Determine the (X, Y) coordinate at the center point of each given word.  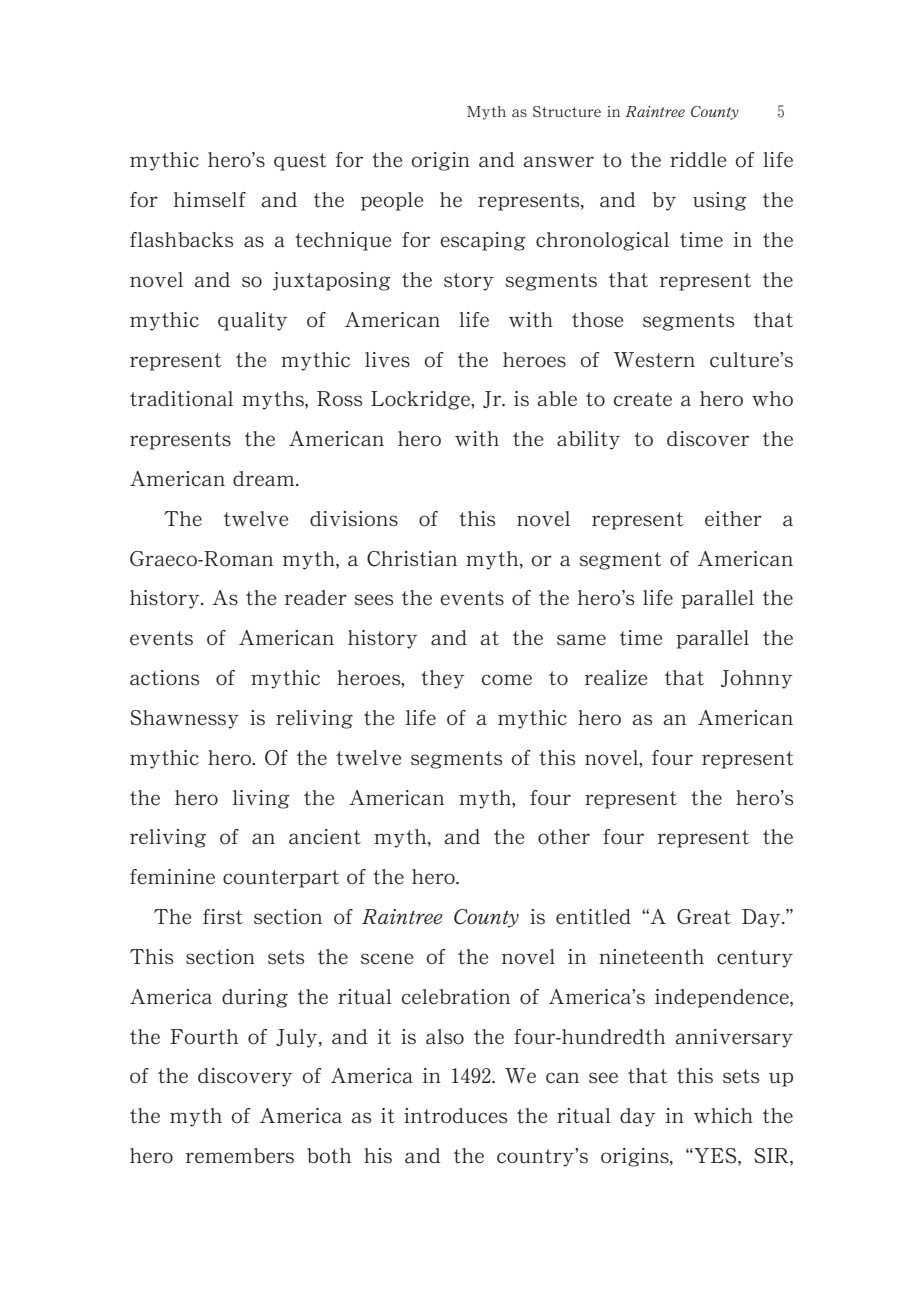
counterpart (281, 879)
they (443, 679)
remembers (240, 1156)
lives (387, 360)
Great (704, 917)
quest (300, 162)
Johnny (757, 679)
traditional (181, 399)
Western (654, 360)
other (564, 837)
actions (164, 678)
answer (558, 162)
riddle (698, 159)
